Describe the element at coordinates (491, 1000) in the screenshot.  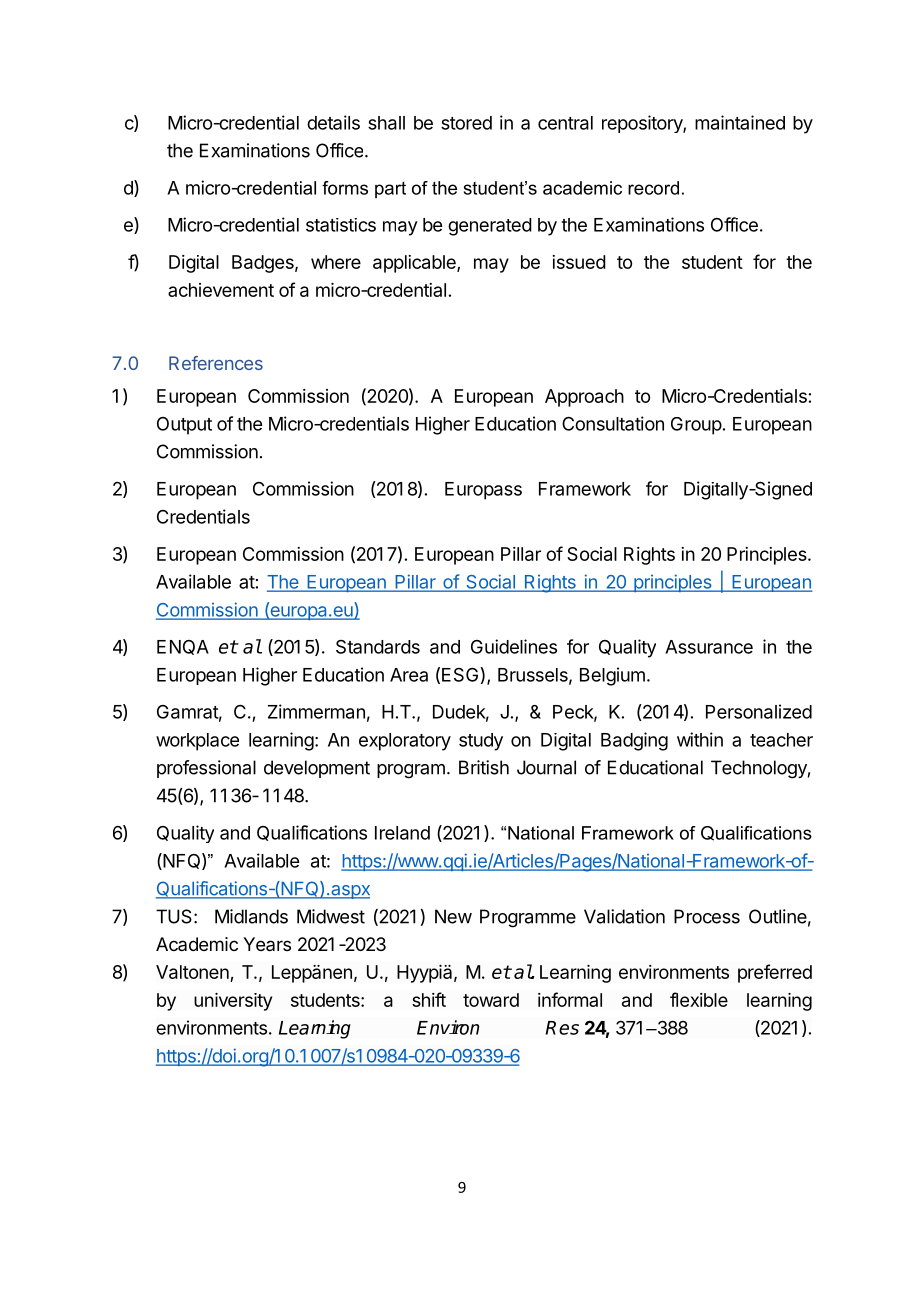
I see `toward` at that location.
